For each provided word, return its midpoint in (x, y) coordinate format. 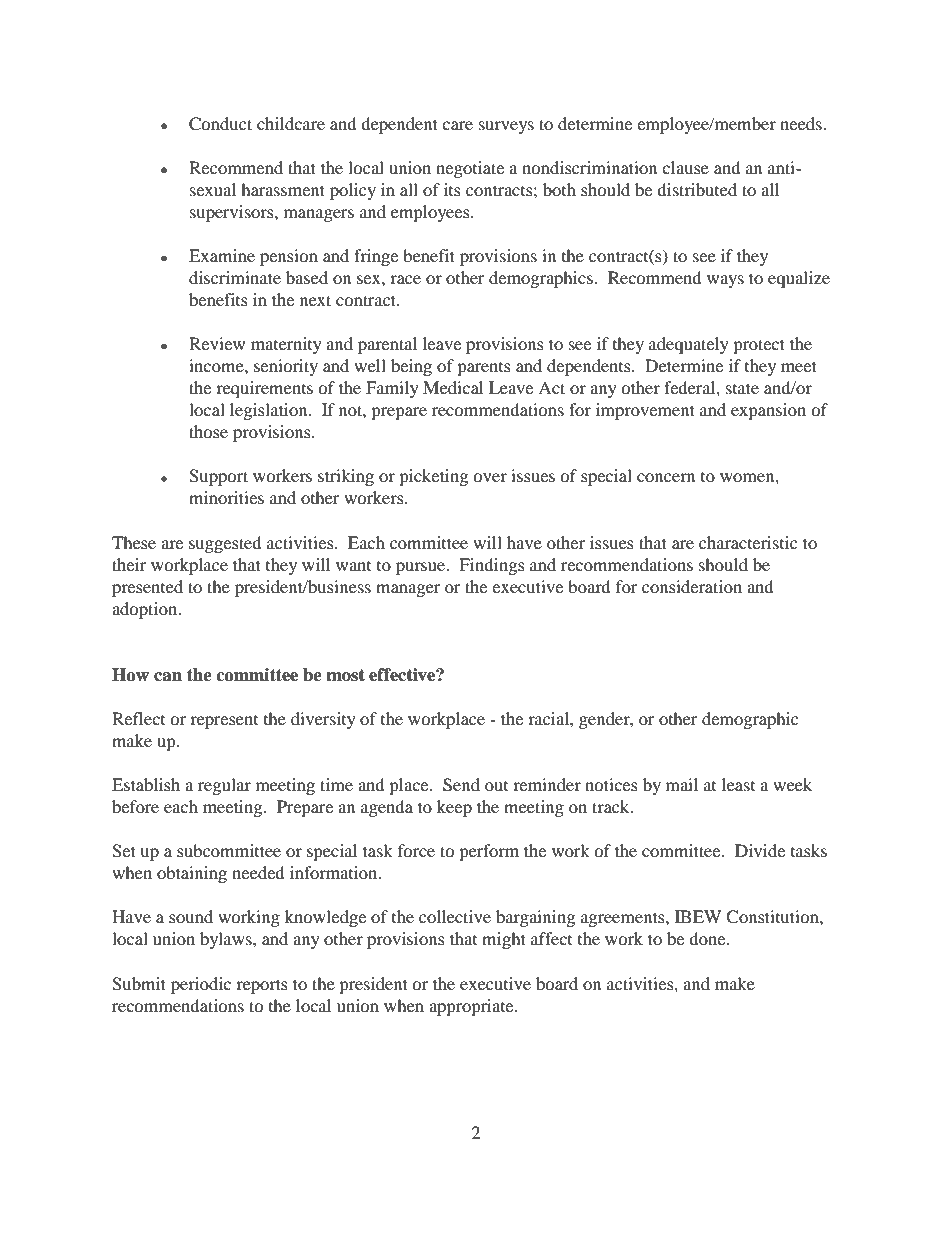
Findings (492, 566)
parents (484, 369)
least (738, 784)
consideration (692, 586)
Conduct (220, 124)
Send (461, 785)
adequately (689, 345)
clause (685, 167)
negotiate (470, 169)
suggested (225, 544)
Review (217, 343)
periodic (201, 985)
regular (224, 786)
